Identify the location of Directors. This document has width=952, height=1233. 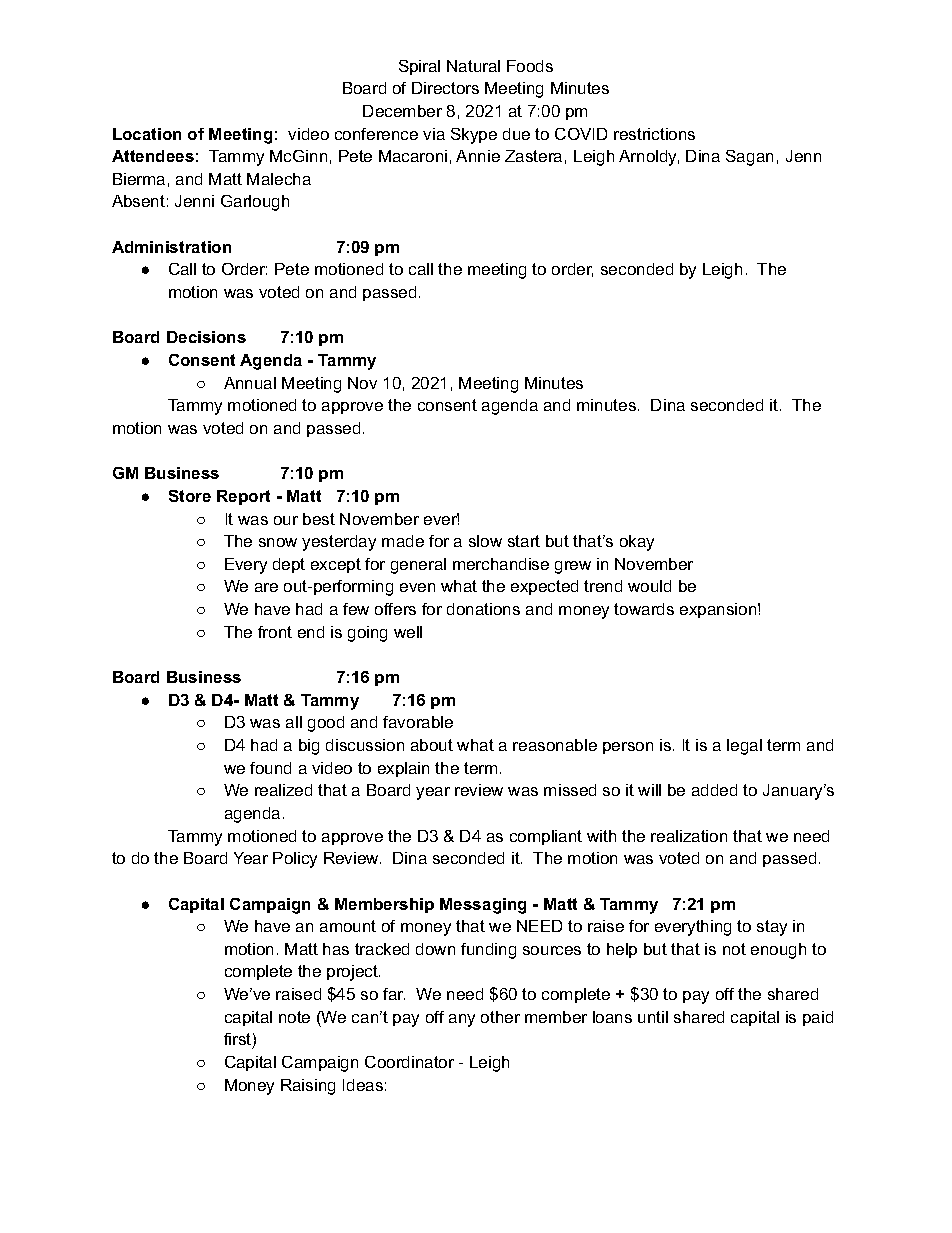
(445, 88).
